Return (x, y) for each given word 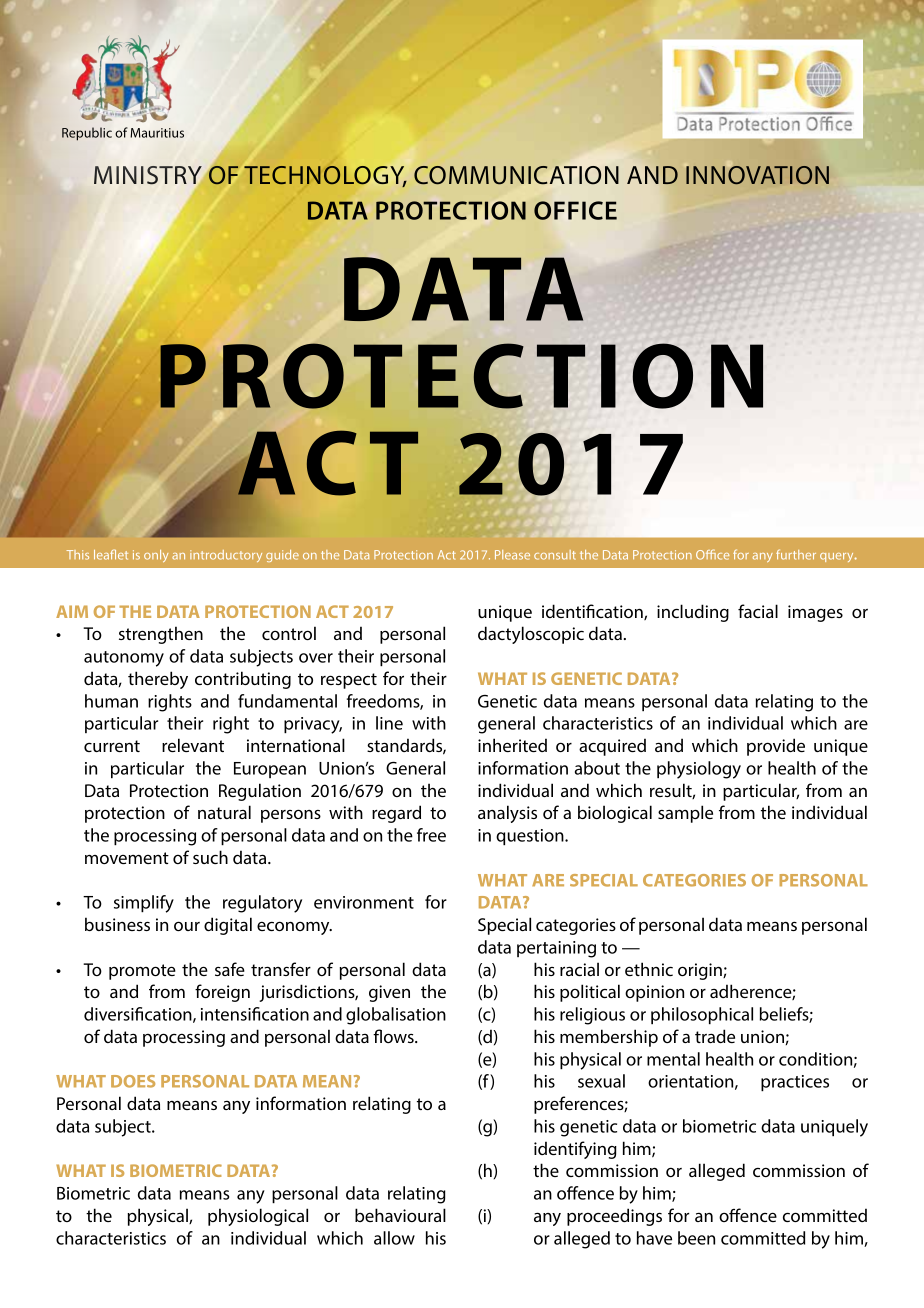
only (156, 556)
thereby (158, 680)
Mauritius (157, 133)
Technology (325, 175)
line (389, 723)
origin (701, 971)
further (796, 554)
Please (512, 555)
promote (142, 972)
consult (555, 555)
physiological (258, 1217)
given (389, 993)
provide (776, 747)
